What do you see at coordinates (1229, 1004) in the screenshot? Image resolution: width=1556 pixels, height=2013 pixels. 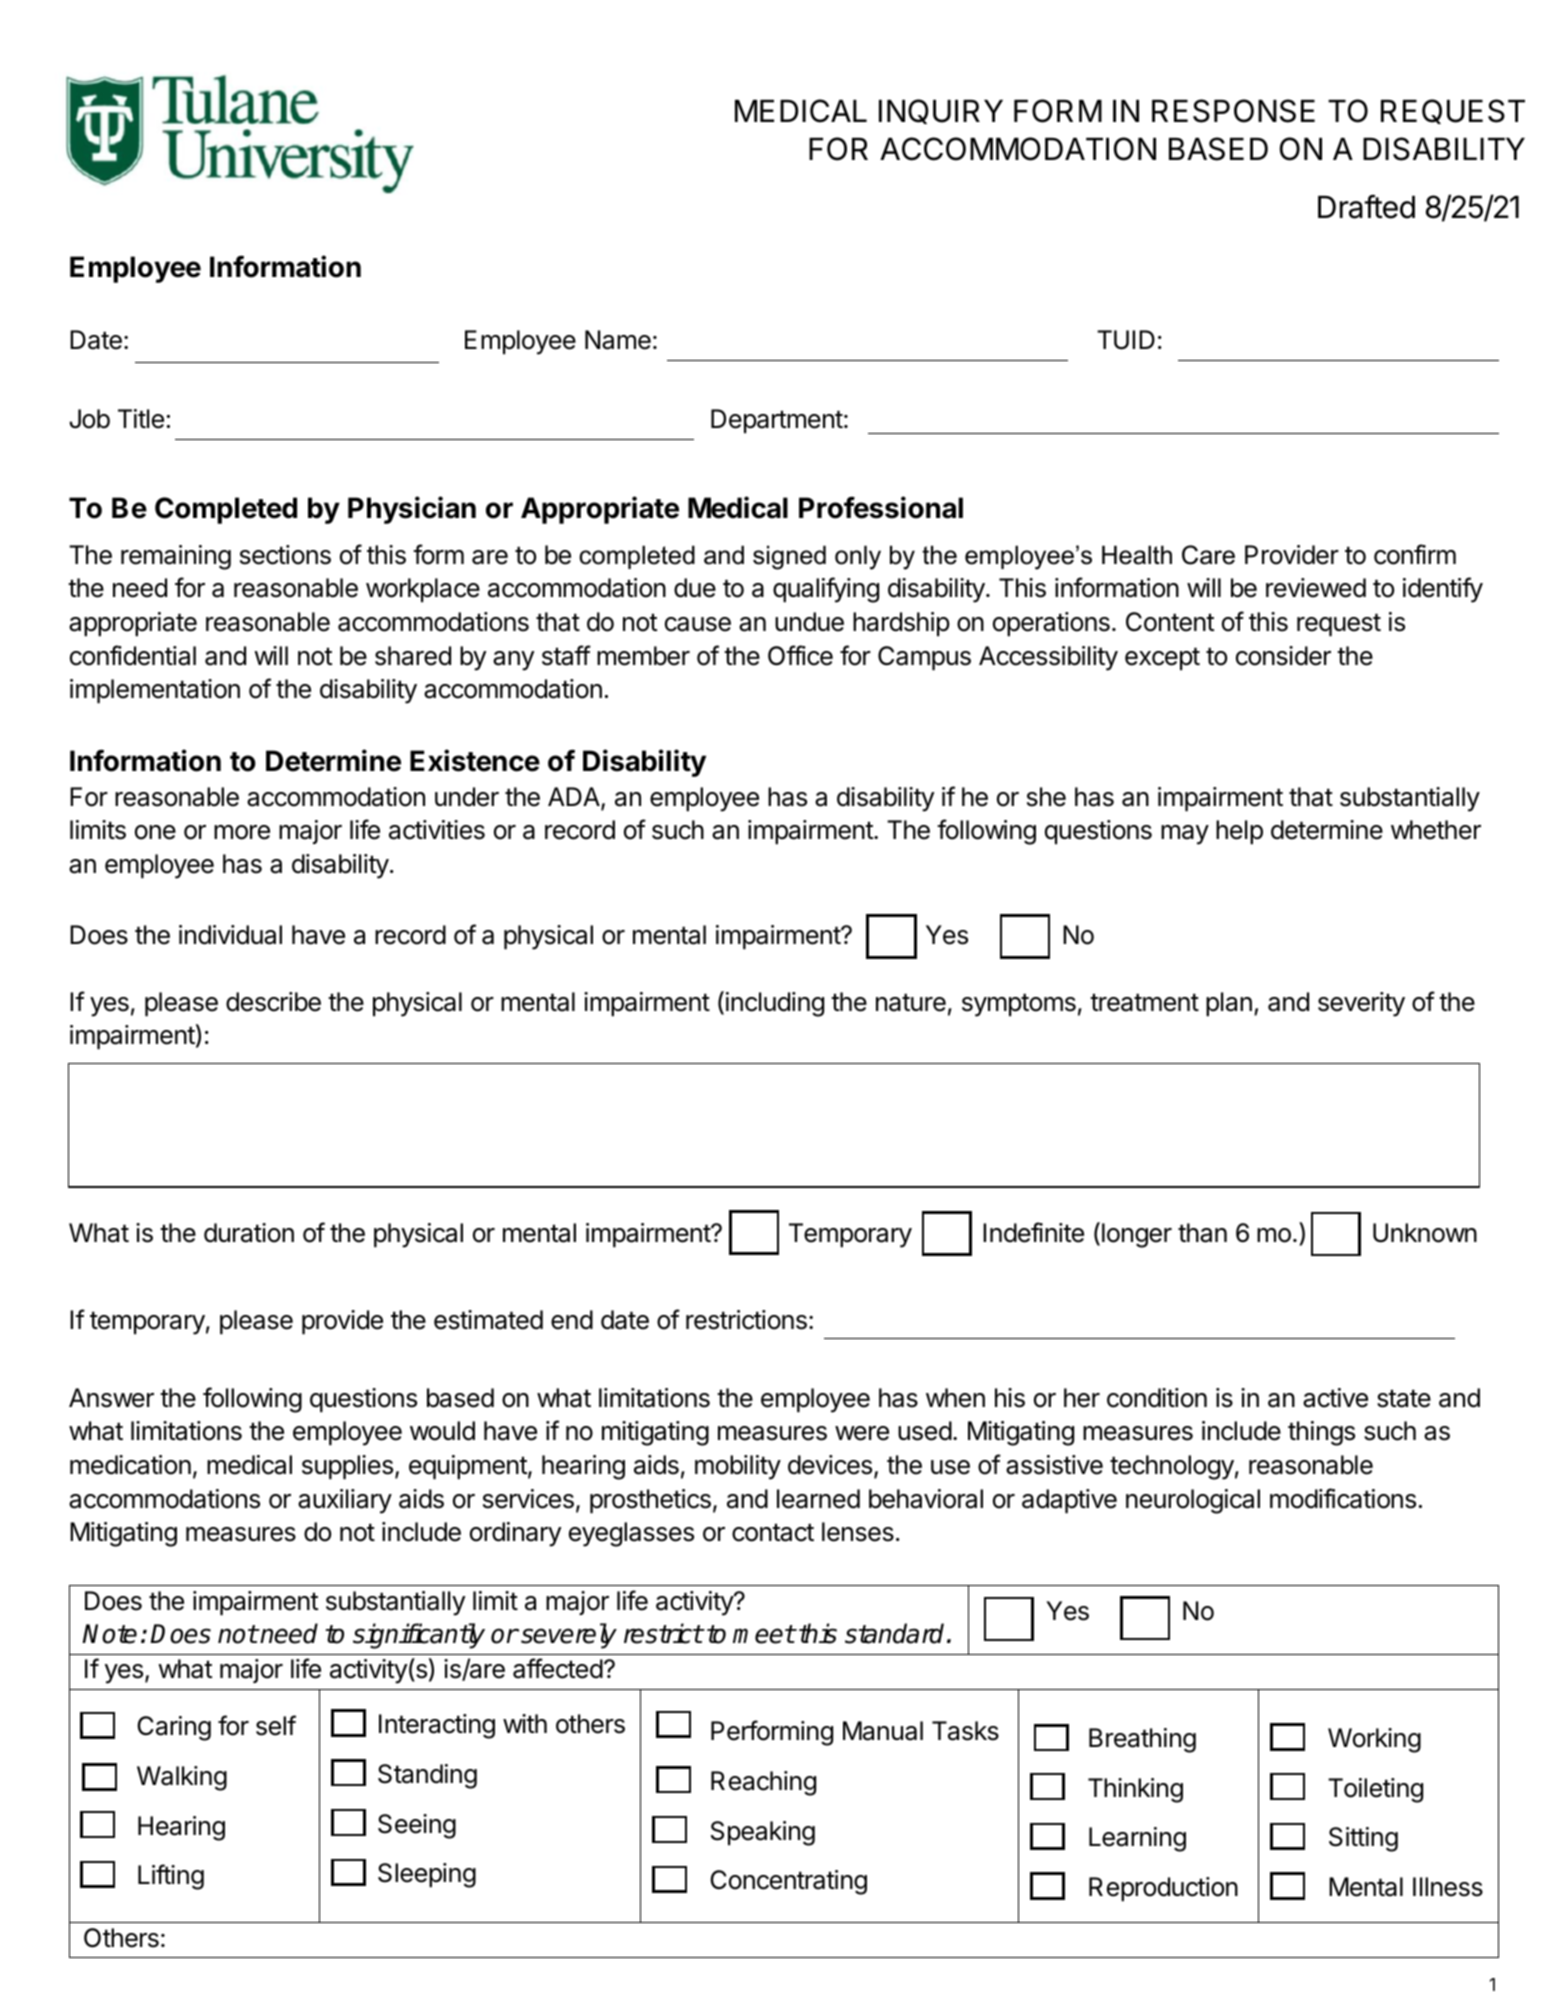 I see `plan` at bounding box center [1229, 1004].
